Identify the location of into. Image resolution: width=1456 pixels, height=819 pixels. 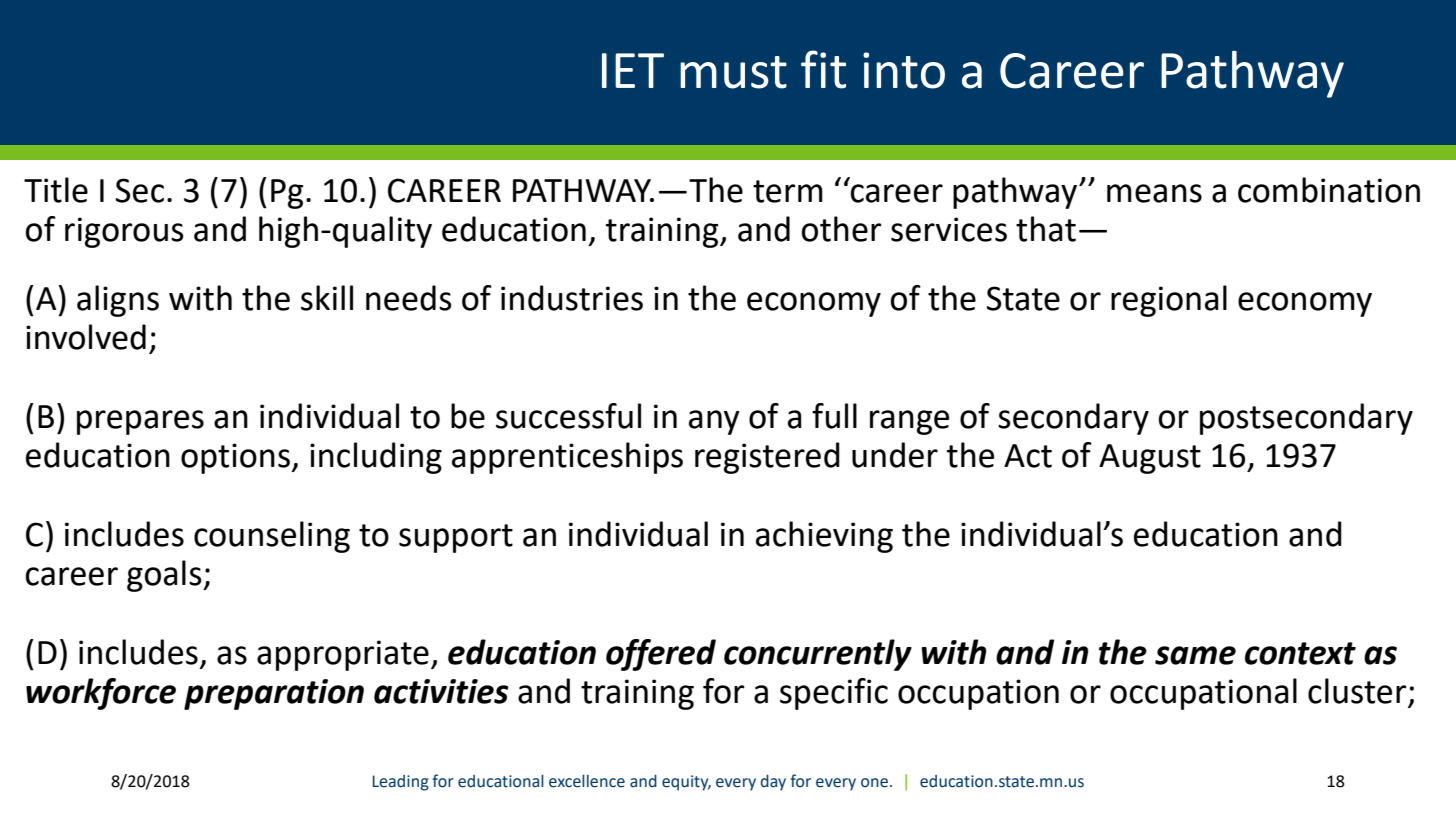
(904, 70).
